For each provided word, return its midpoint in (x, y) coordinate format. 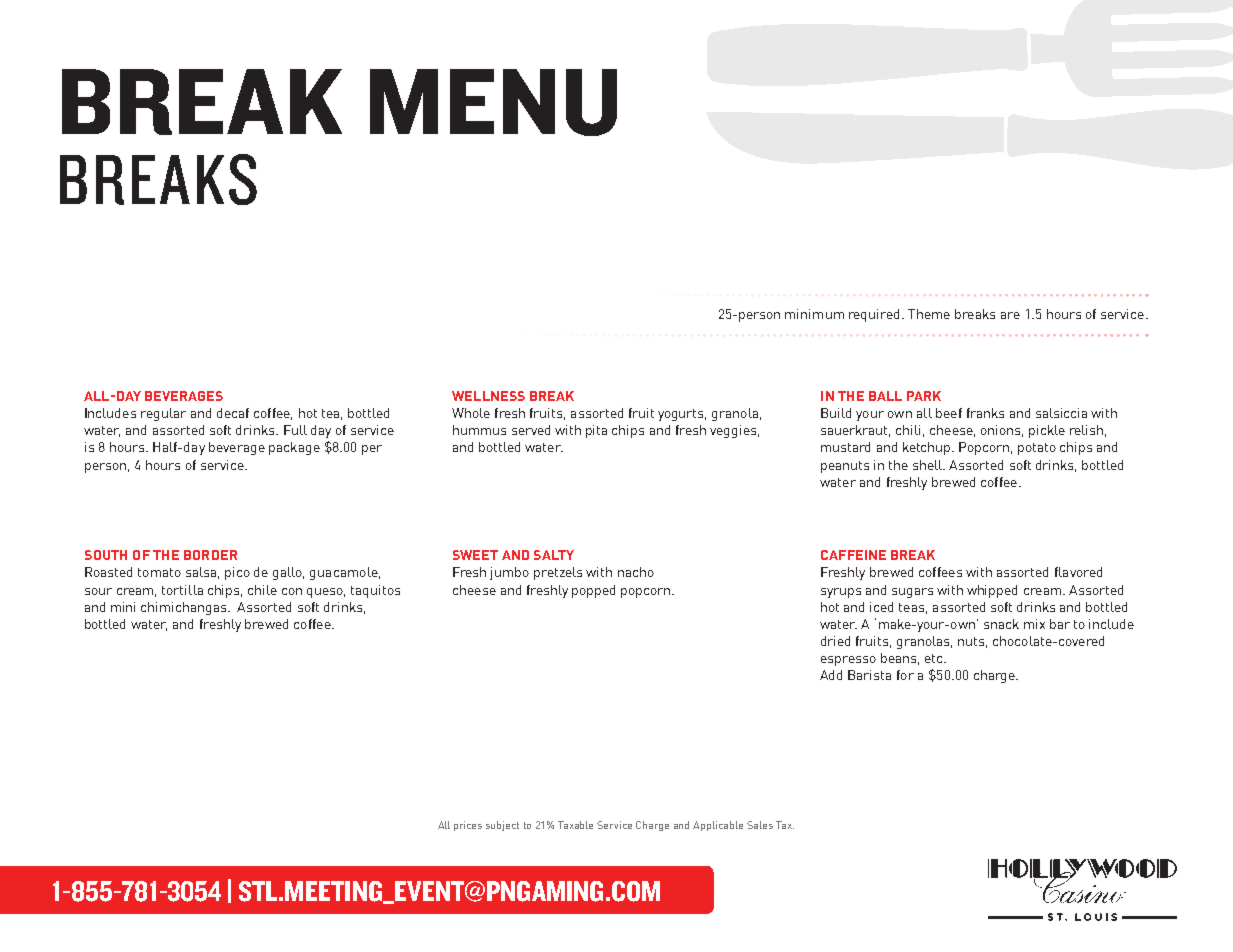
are (1010, 315)
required (874, 315)
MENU (493, 102)
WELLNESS (488, 396)
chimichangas (185, 608)
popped (593, 591)
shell (928, 465)
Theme (929, 314)
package (294, 448)
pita (596, 431)
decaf (233, 413)
